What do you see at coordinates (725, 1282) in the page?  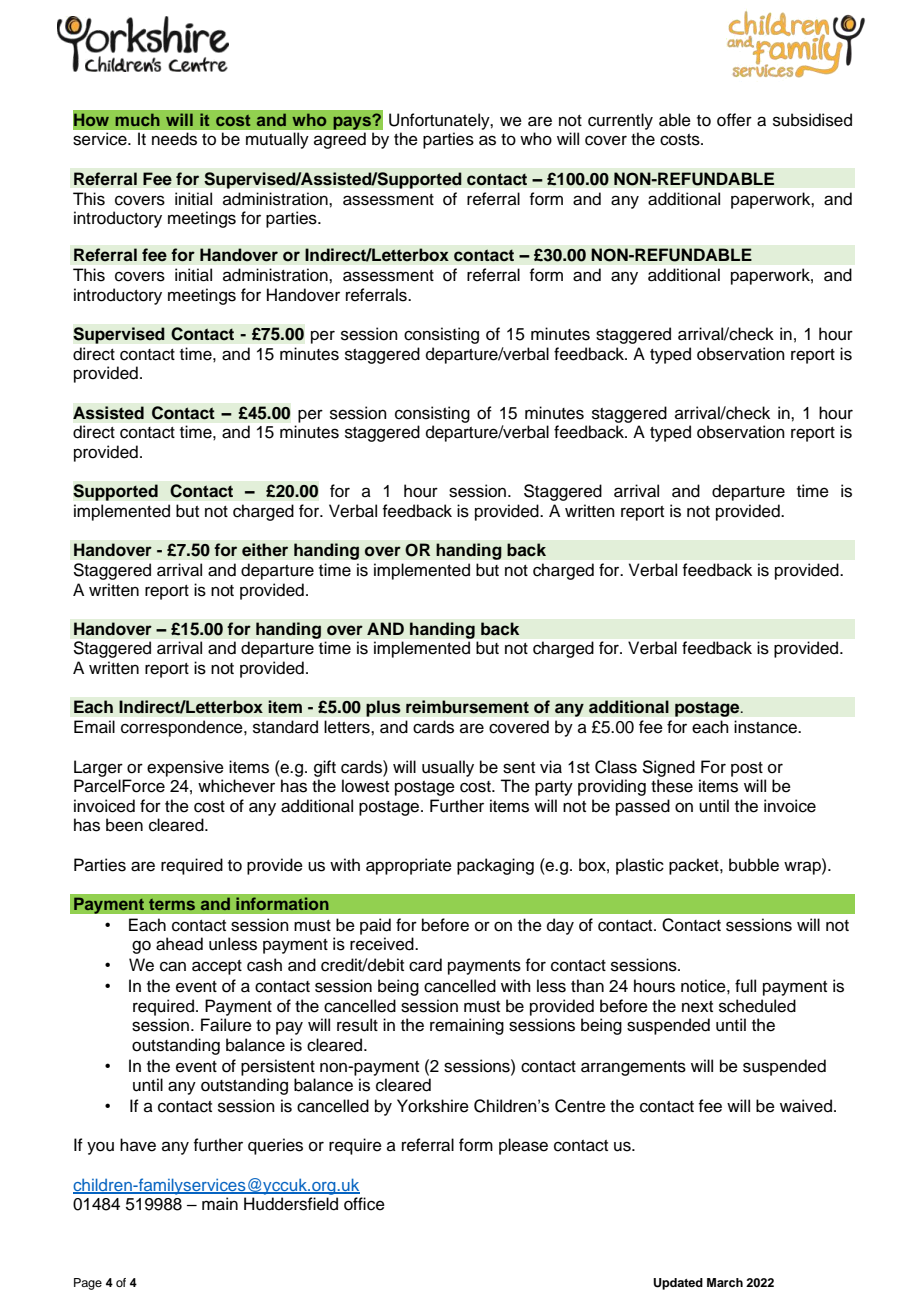 I see `March` at bounding box center [725, 1282].
